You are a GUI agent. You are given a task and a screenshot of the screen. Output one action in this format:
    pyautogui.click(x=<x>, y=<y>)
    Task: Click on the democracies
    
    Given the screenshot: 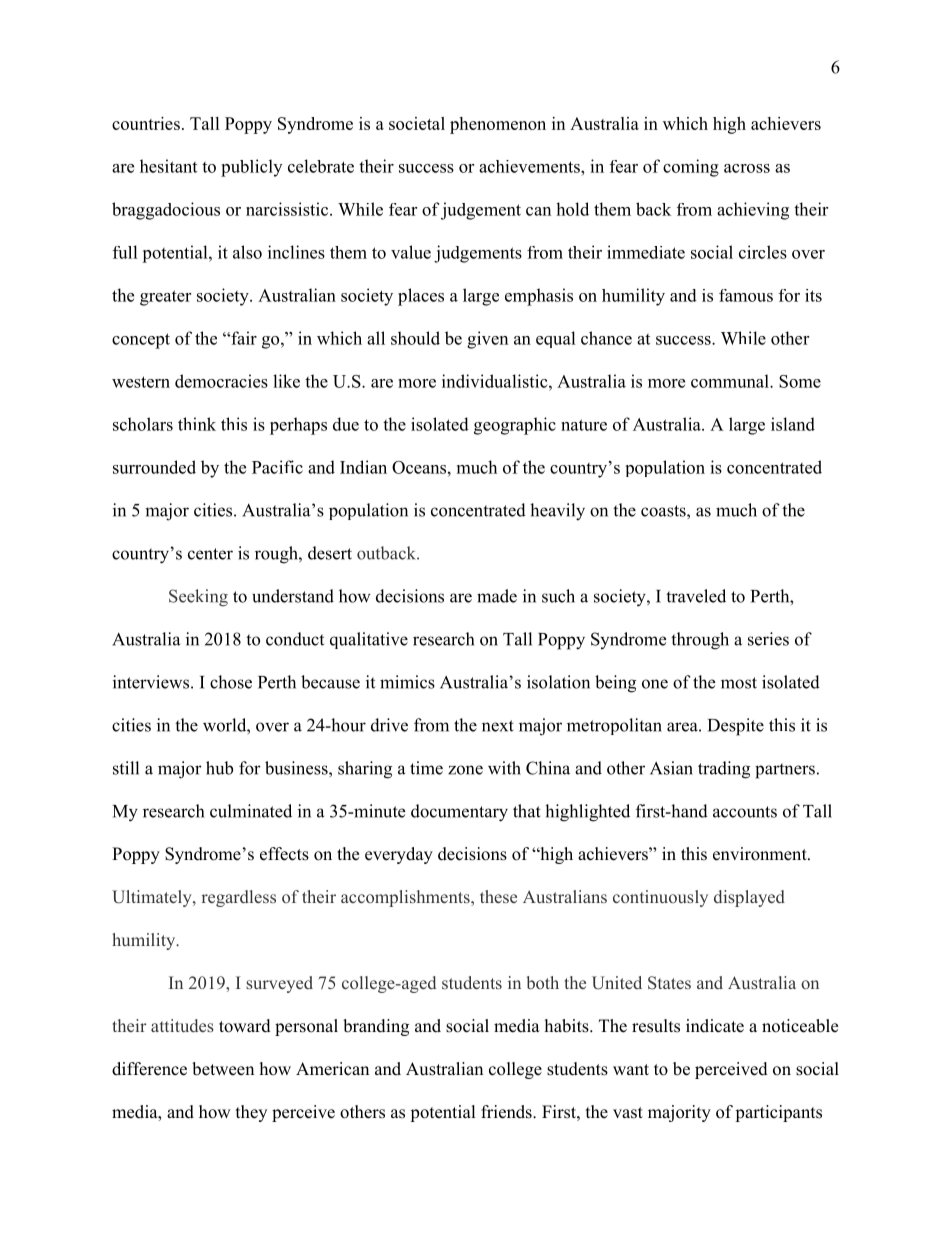 What is the action you would take?
    pyautogui.click(x=221, y=381)
